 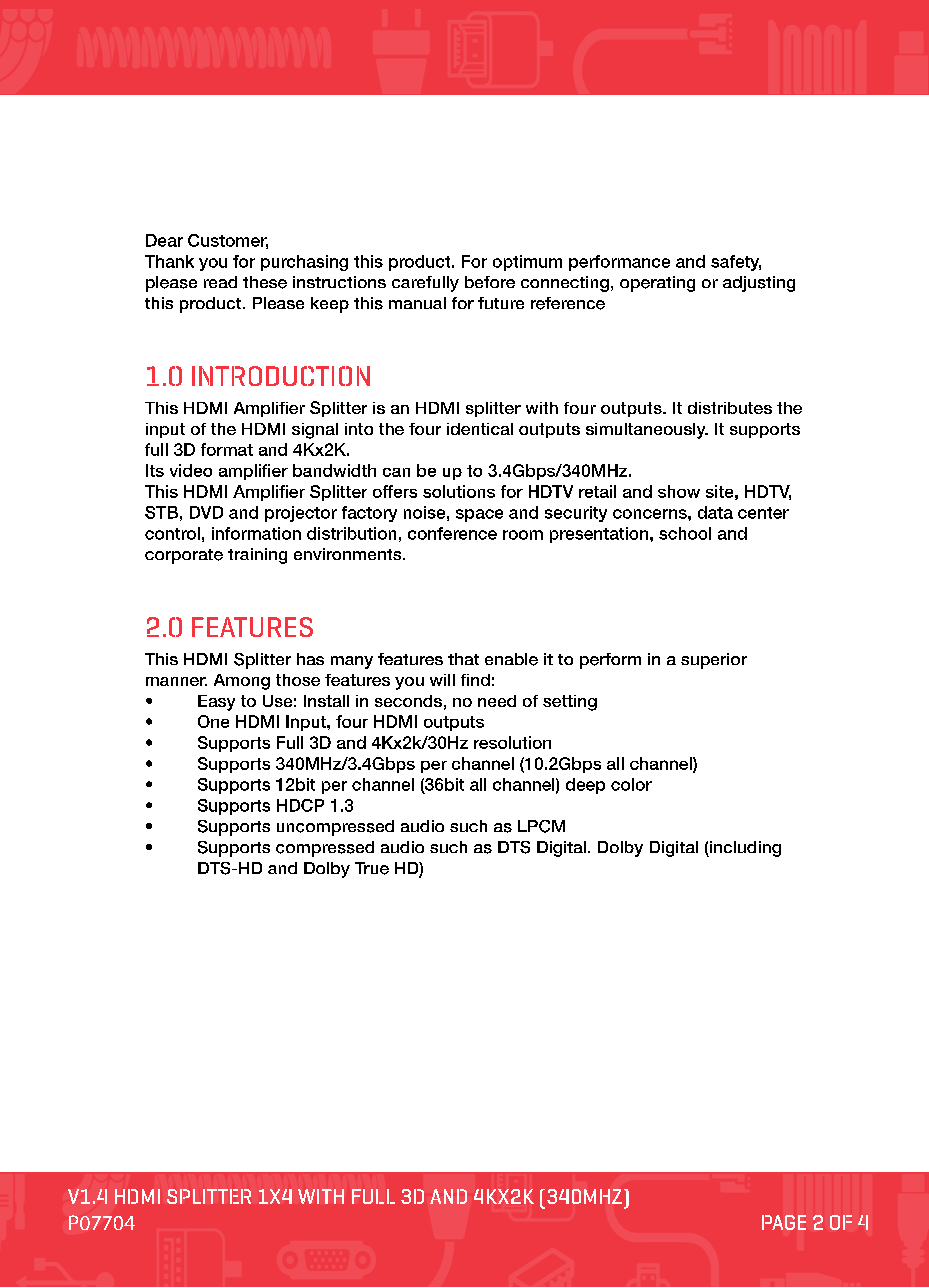 I want to click on read, so click(x=220, y=282).
